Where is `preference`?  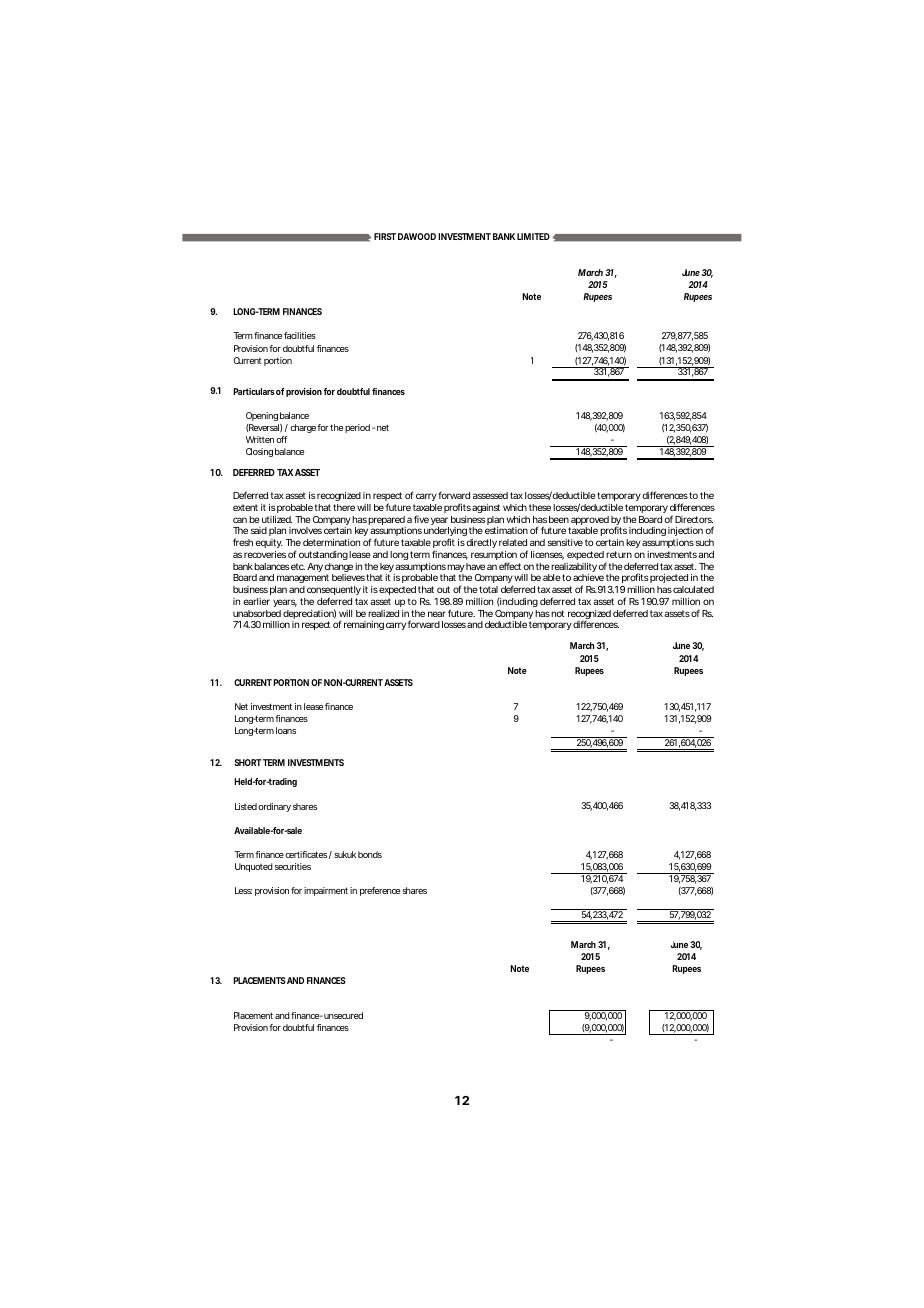 preference is located at coordinates (380, 891).
